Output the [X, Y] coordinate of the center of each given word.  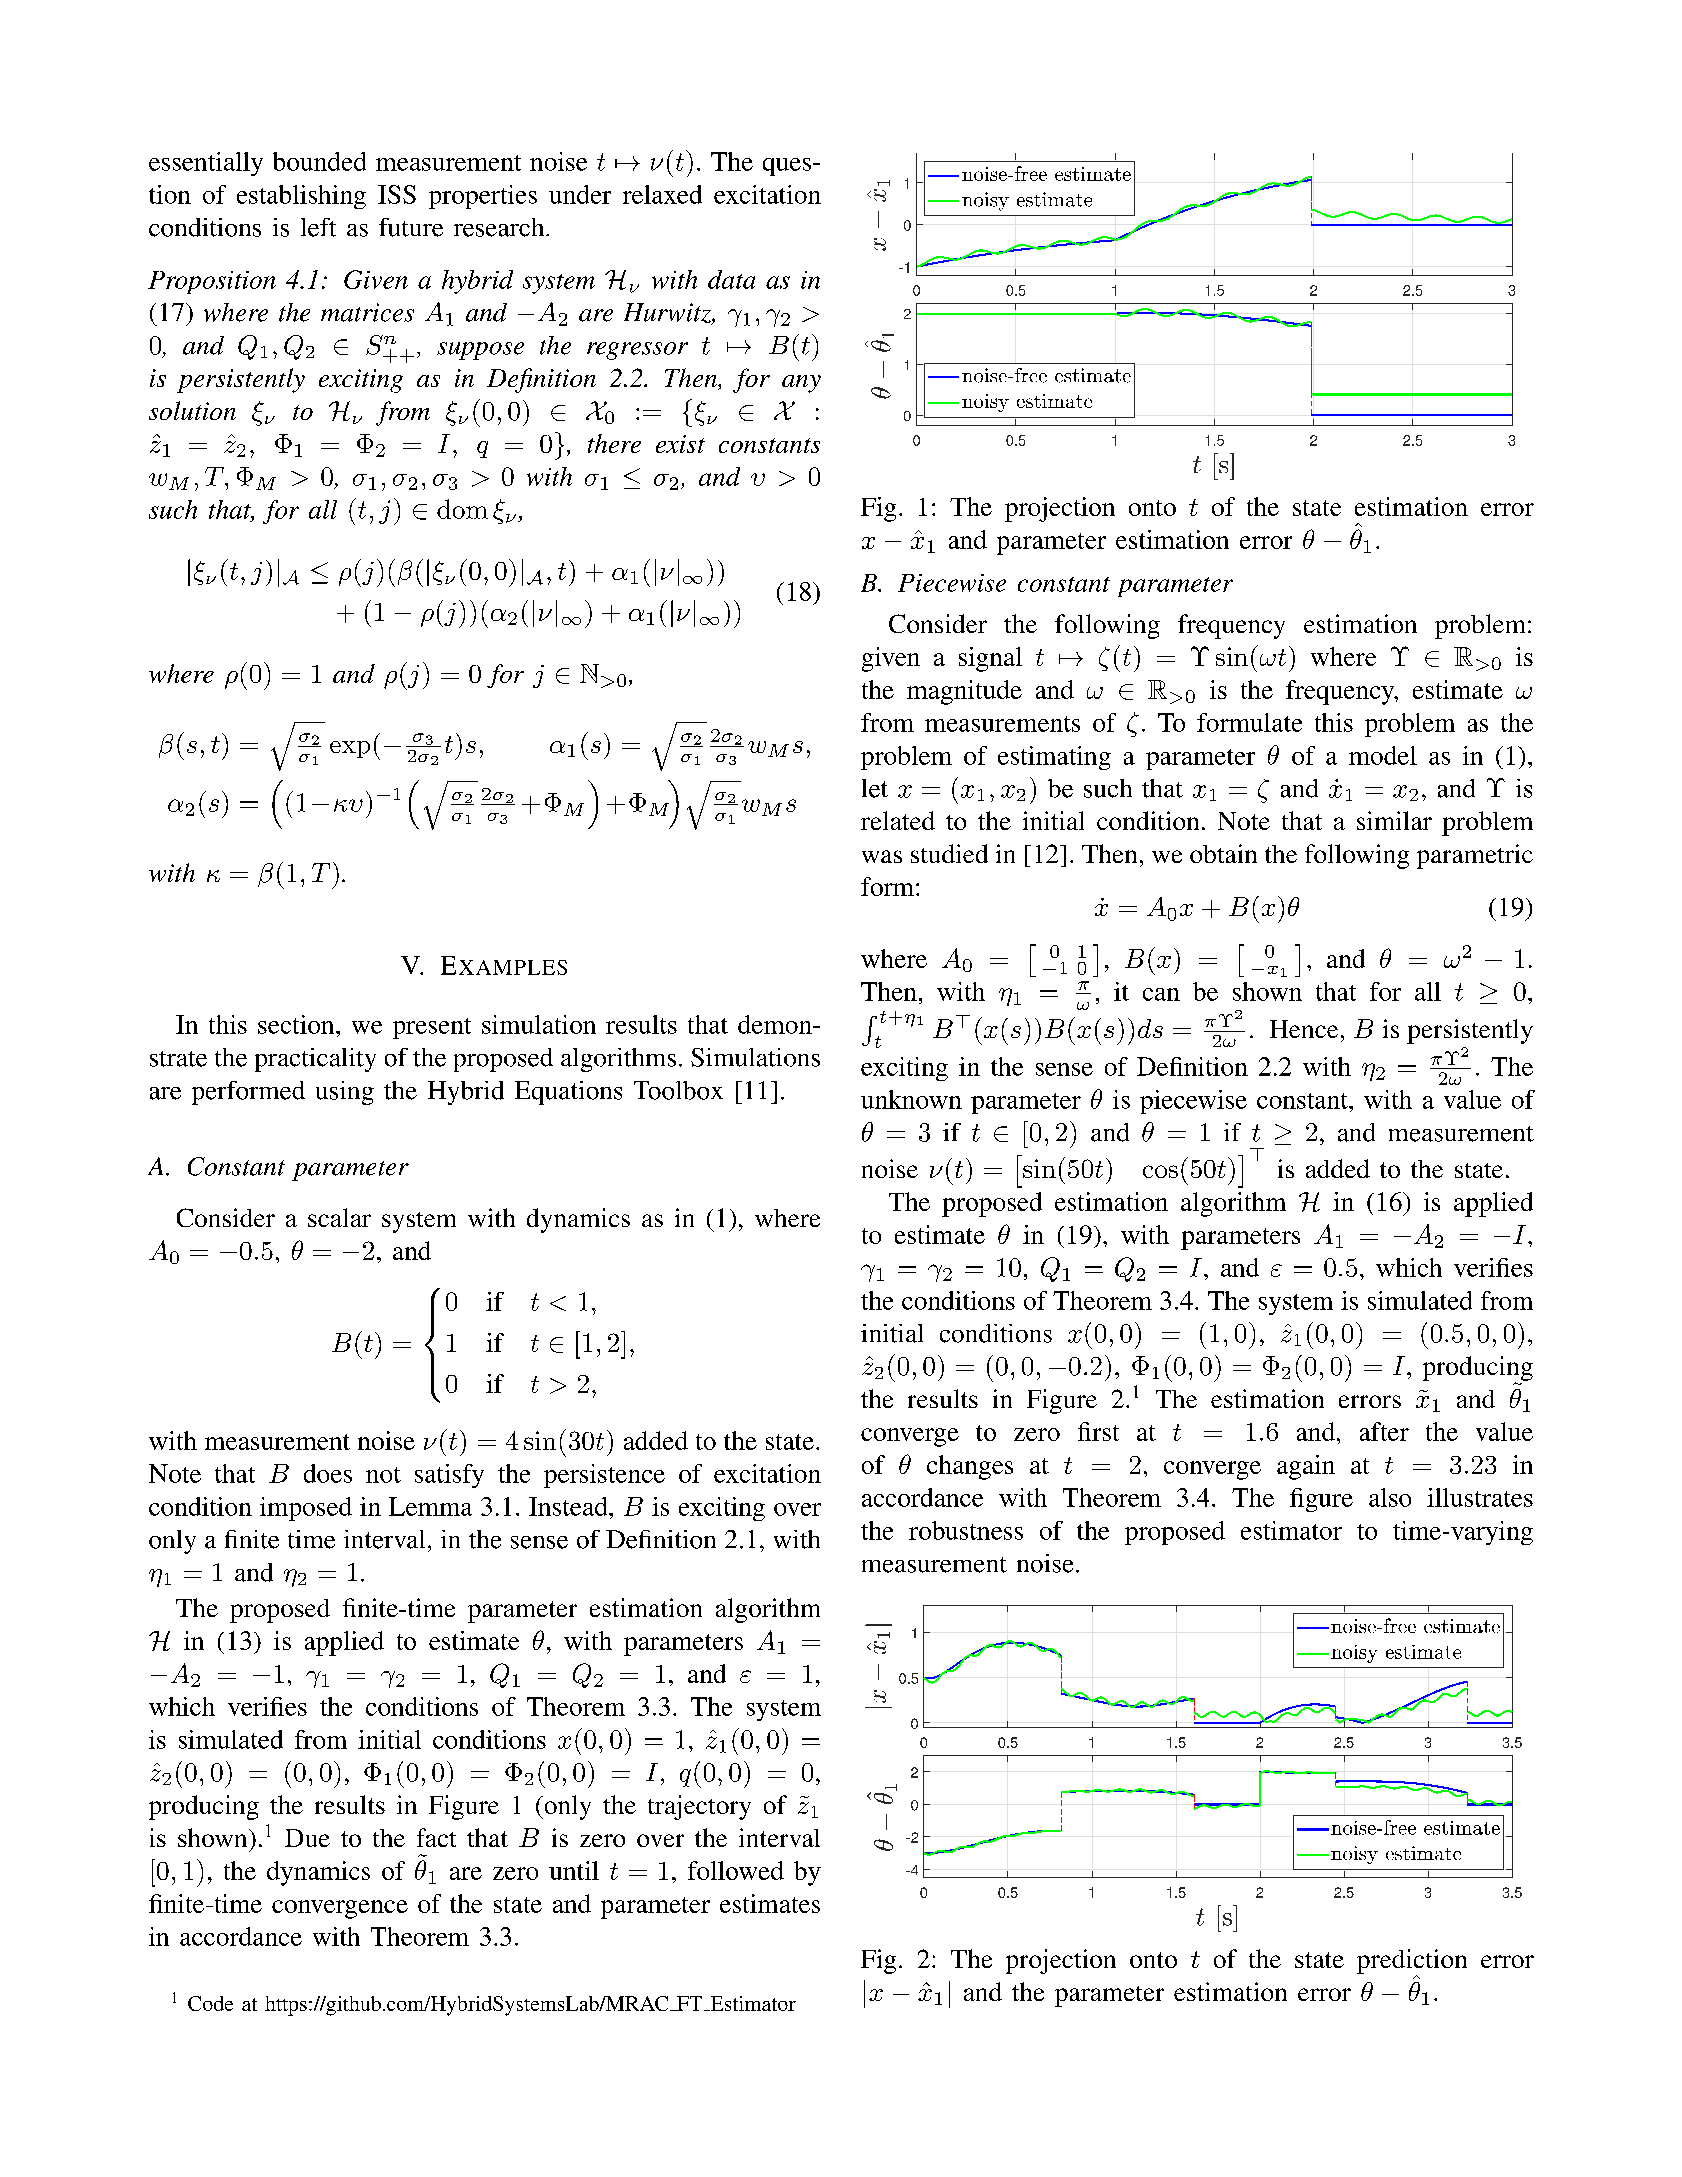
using [345, 1093]
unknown [911, 1099]
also [1390, 1497]
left [318, 227]
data [731, 279]
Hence [1304, 1029]
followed [736, 1870]
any [801, 384]
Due [307, 1838]
